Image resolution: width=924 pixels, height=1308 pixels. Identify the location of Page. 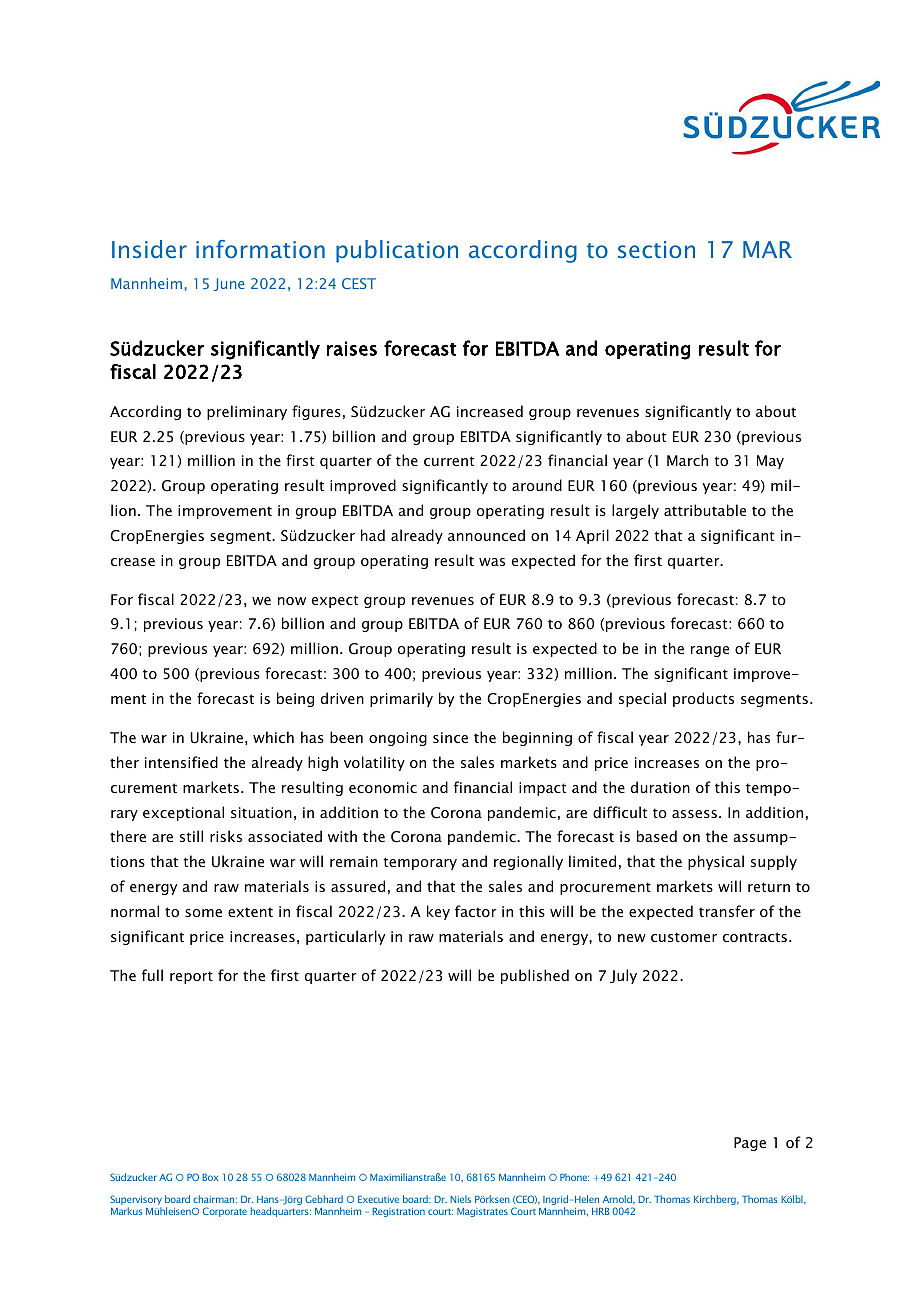
(750, 1144).
